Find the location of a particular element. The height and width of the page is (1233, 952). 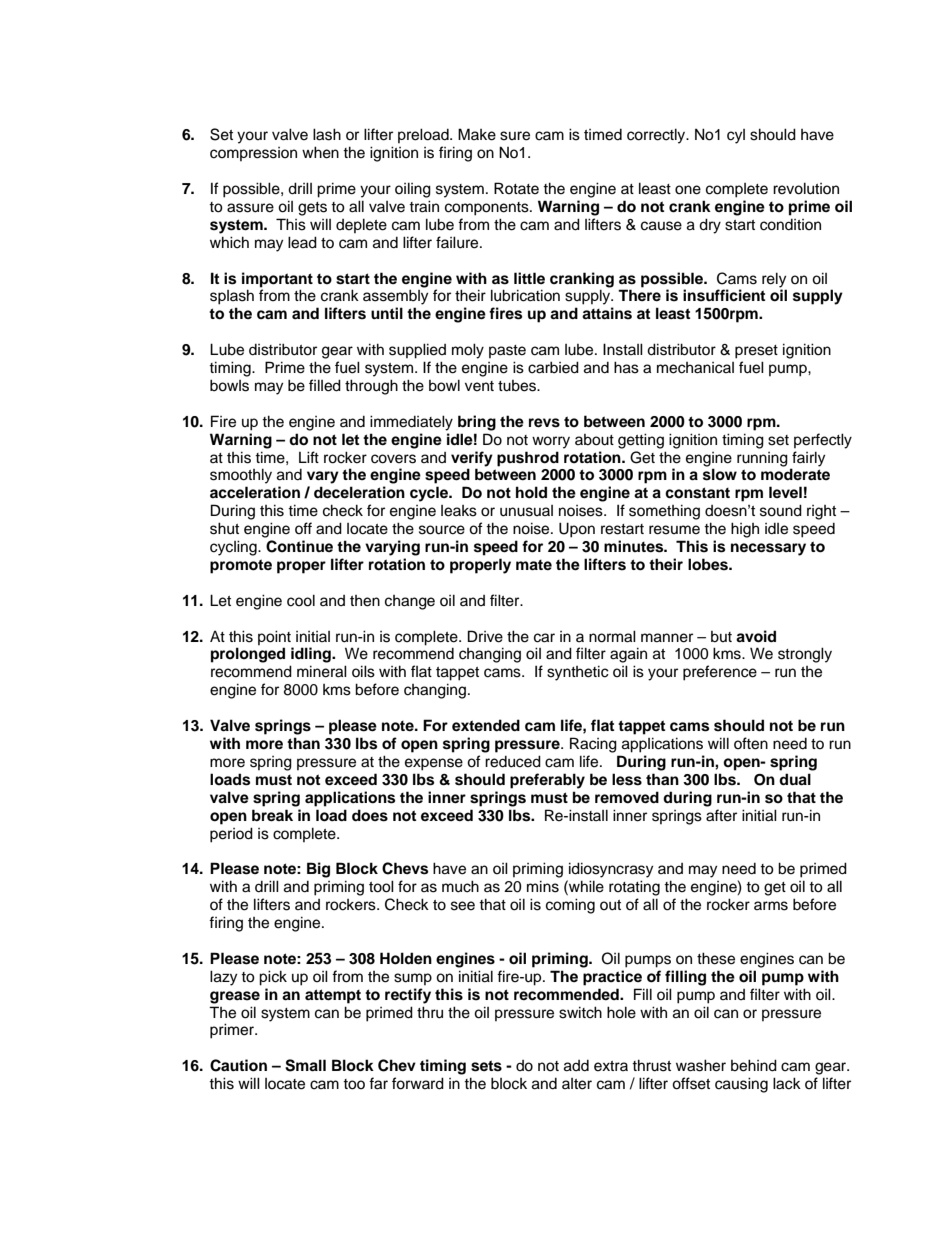

cool is located at coordinates (301, 600).
